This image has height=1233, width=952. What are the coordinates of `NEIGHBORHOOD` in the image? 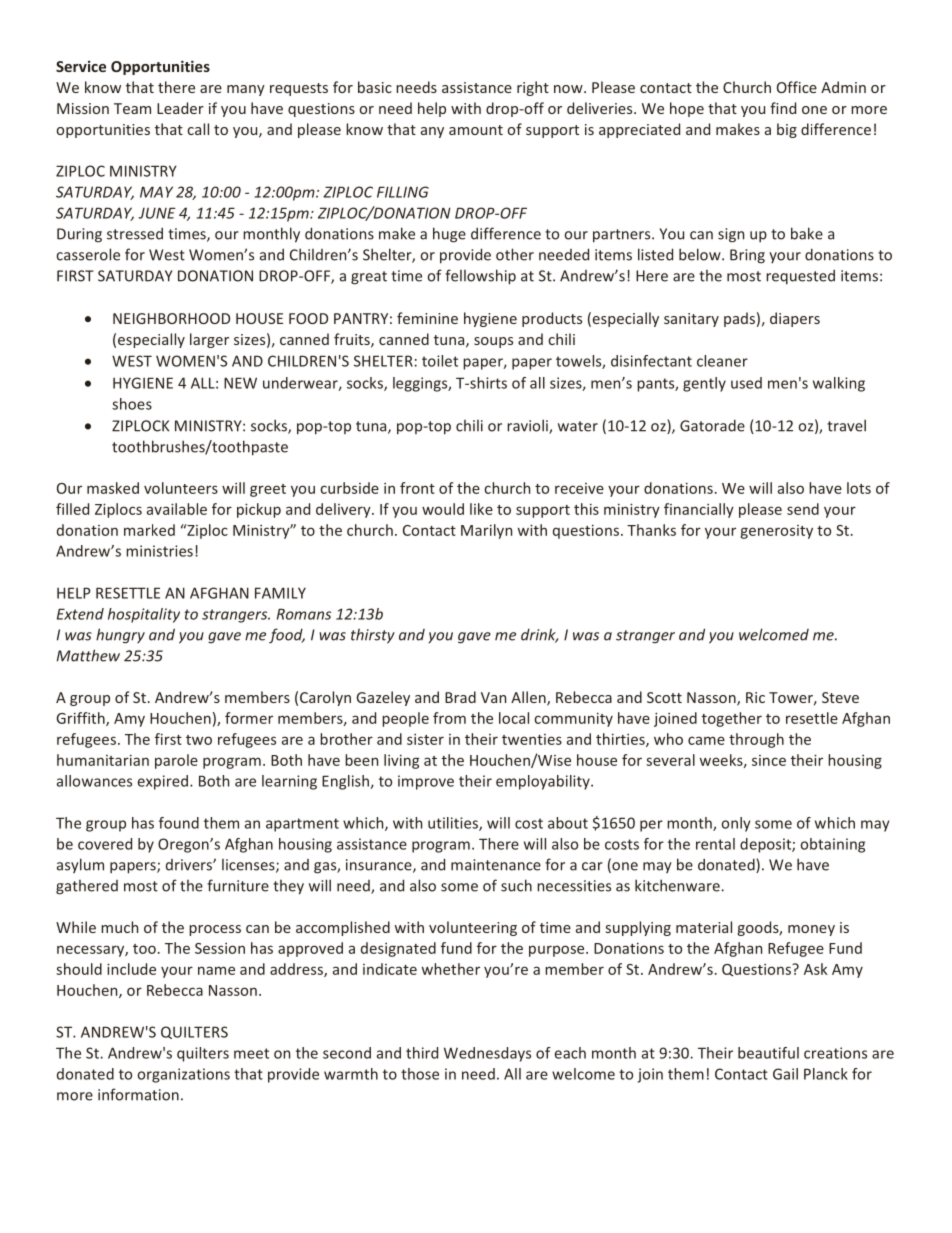 It's located at (171, 318).
